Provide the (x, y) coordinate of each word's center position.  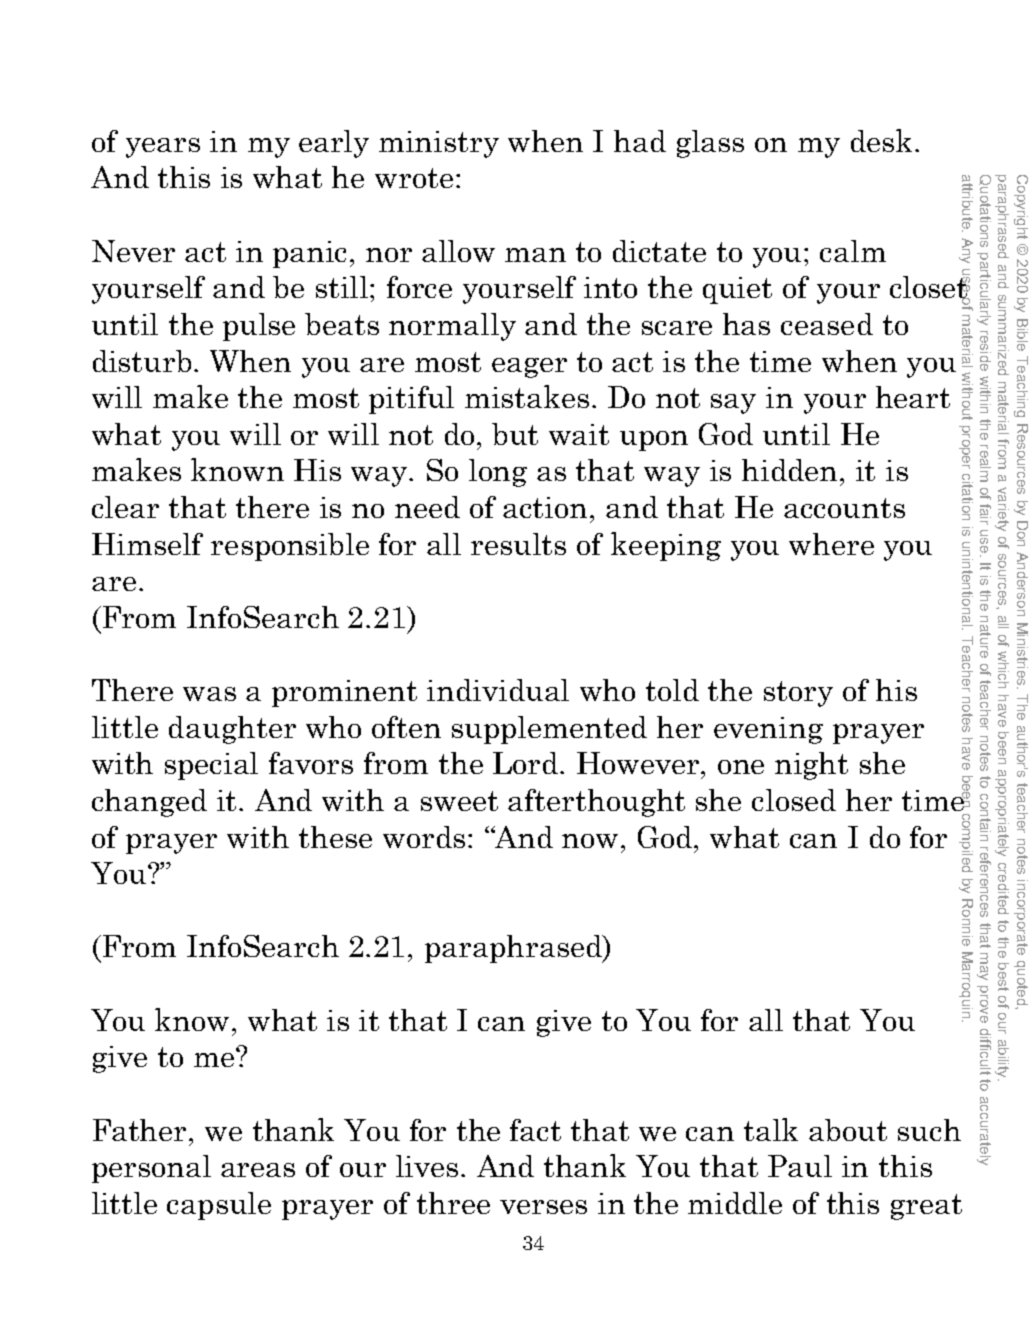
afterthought (596, 803)
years (163, 148)
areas (258, 1170)
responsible (290, 547)
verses (543, 1207)
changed (149, 803)
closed (794, 800)
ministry (439, 144)
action (545, 507)
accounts (844, 508)
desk (883, 140)
